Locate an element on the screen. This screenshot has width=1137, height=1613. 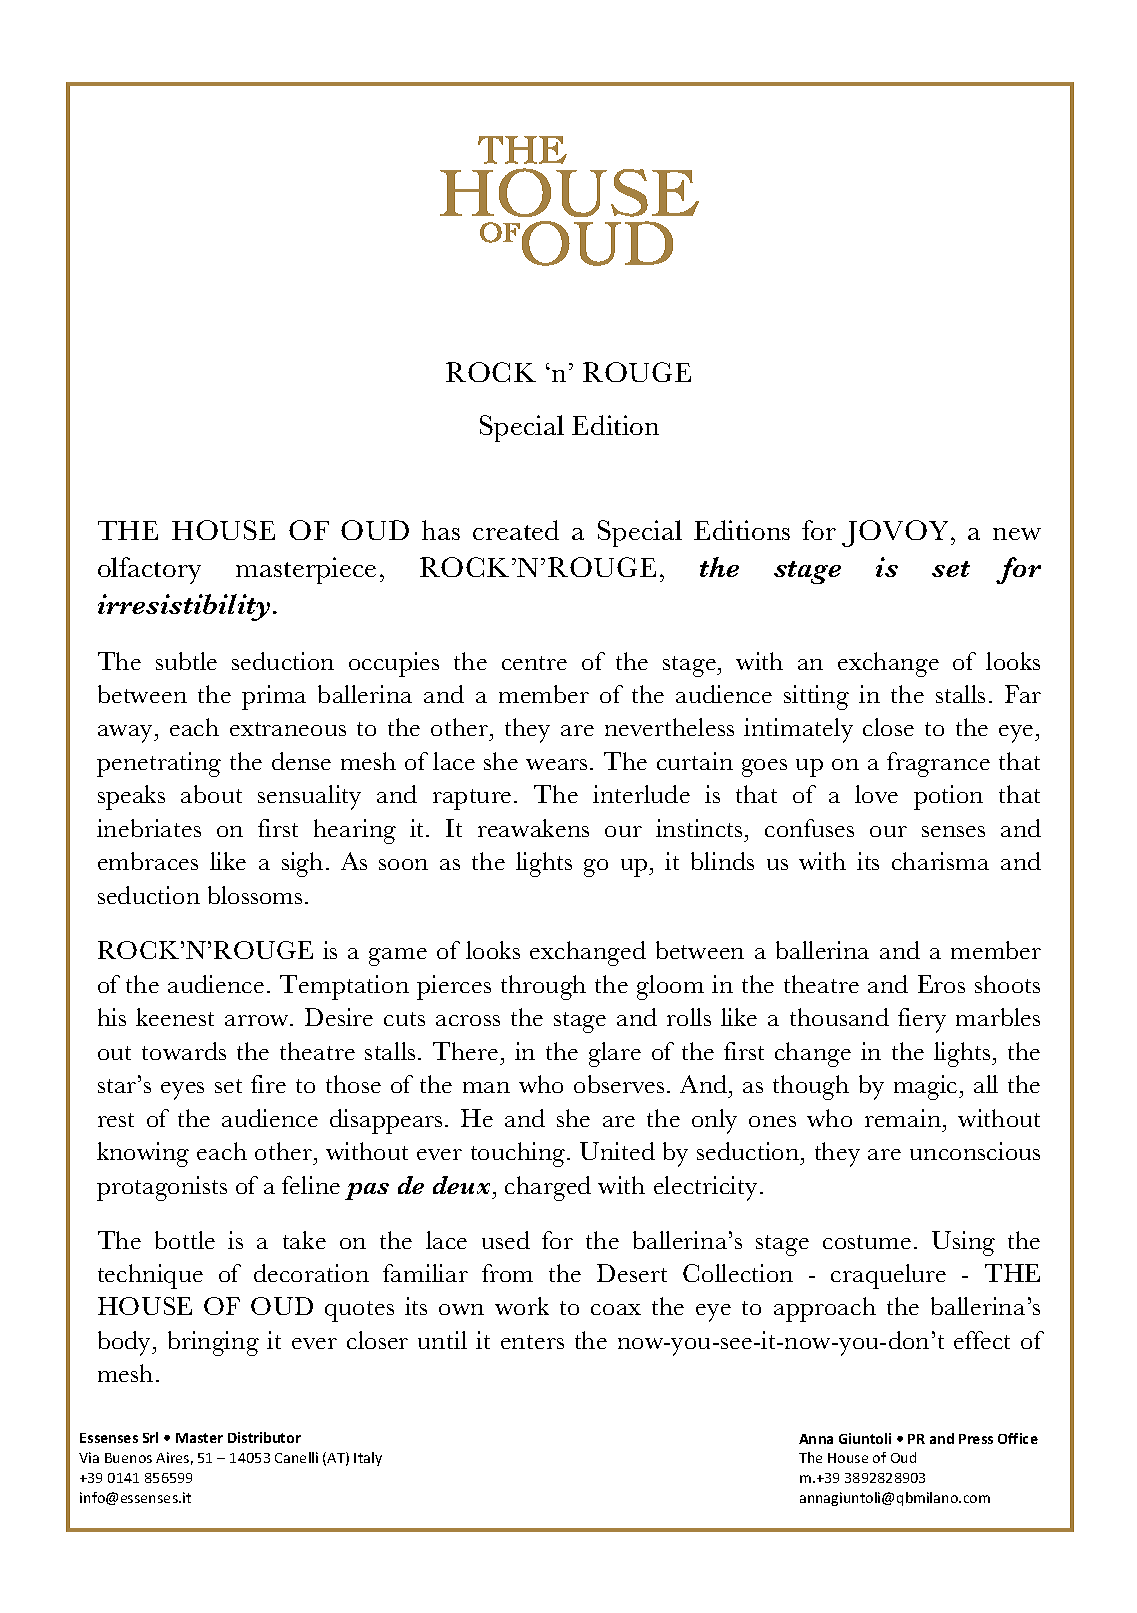
bottle is located at coordinates (185, 1240).
